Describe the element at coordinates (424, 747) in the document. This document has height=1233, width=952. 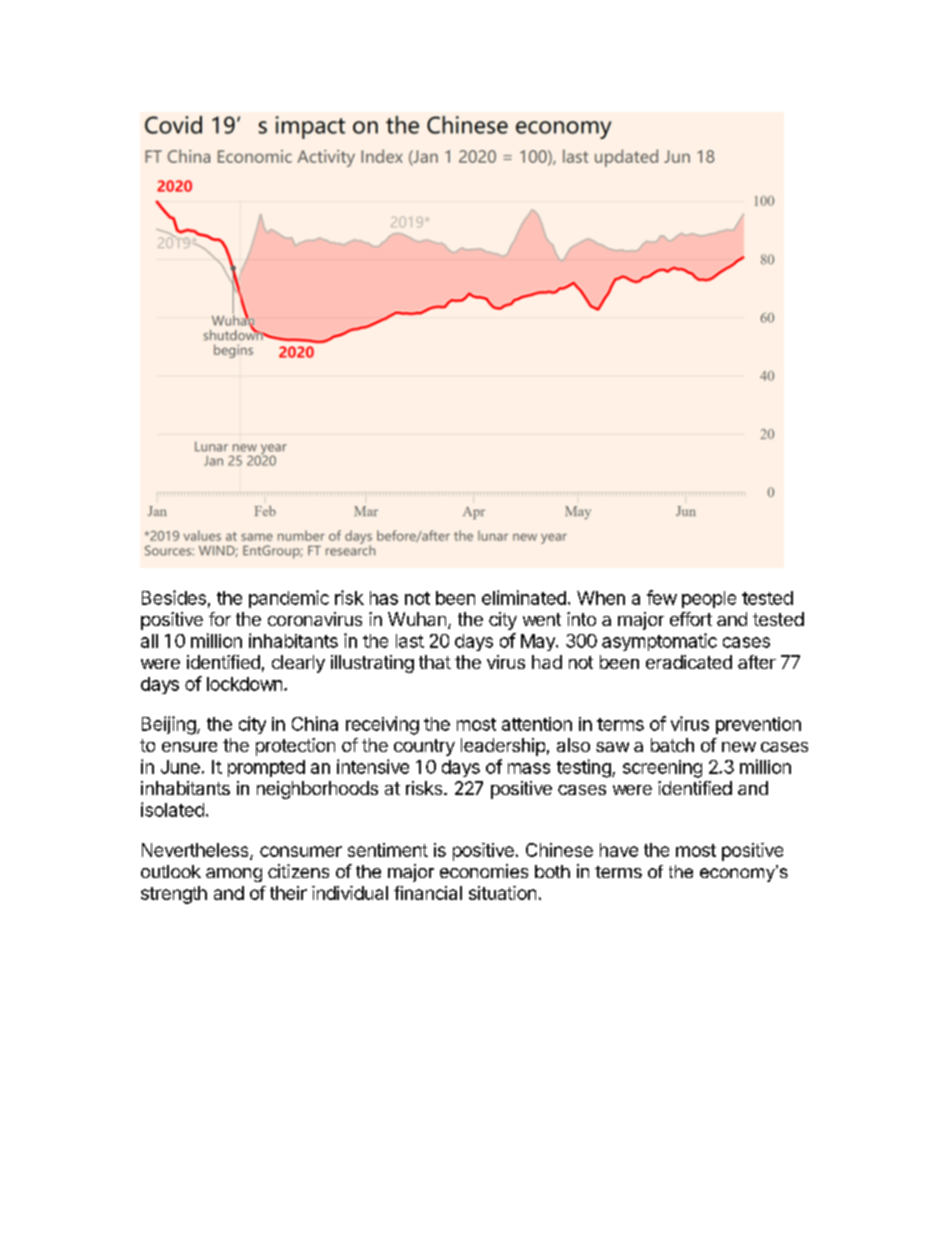
I see `country` at that location.
